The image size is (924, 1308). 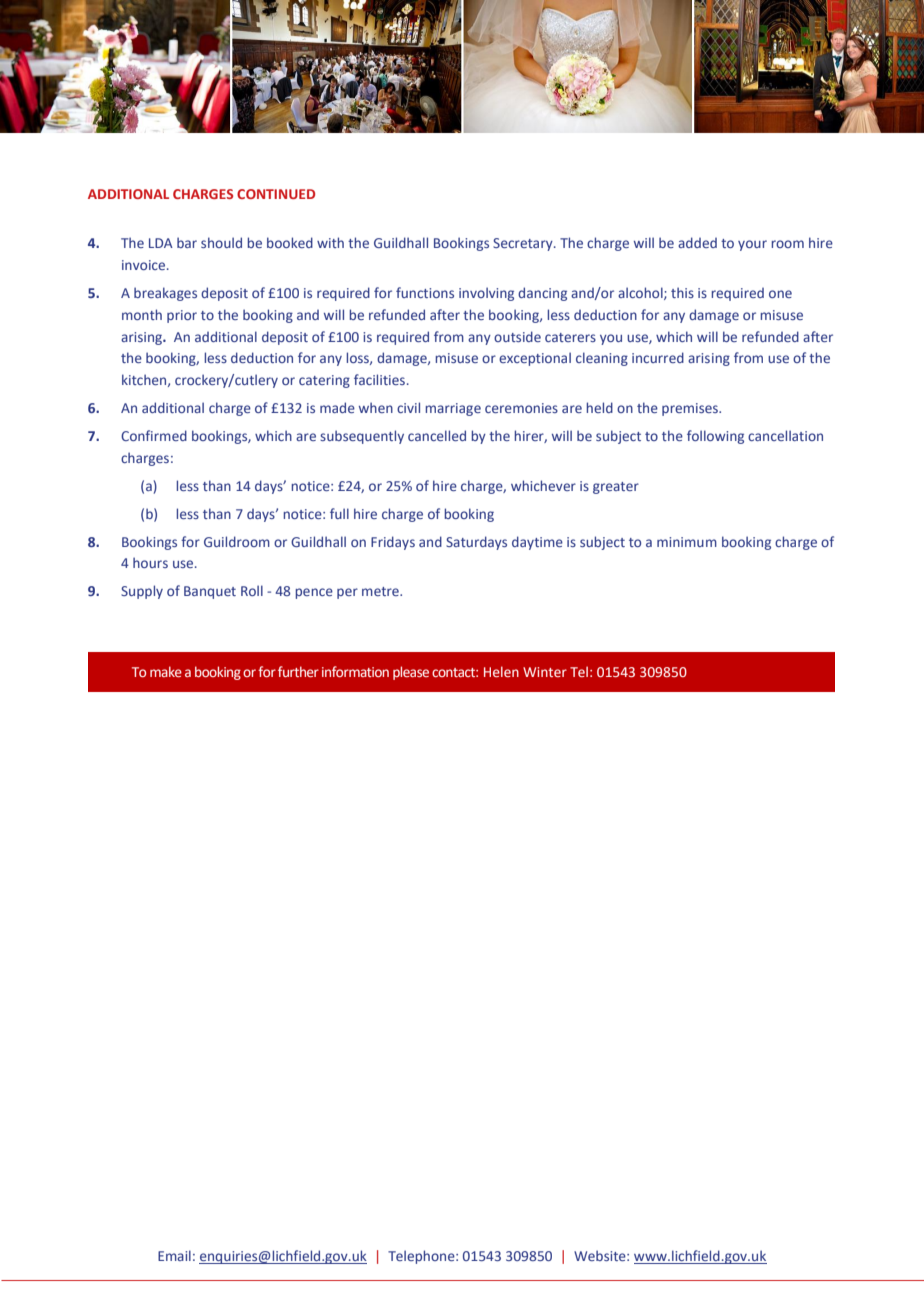 What do you see at coordinates (174, 1255) in the screenshot?
I see `Email` at bounding box center [174, 1255].
